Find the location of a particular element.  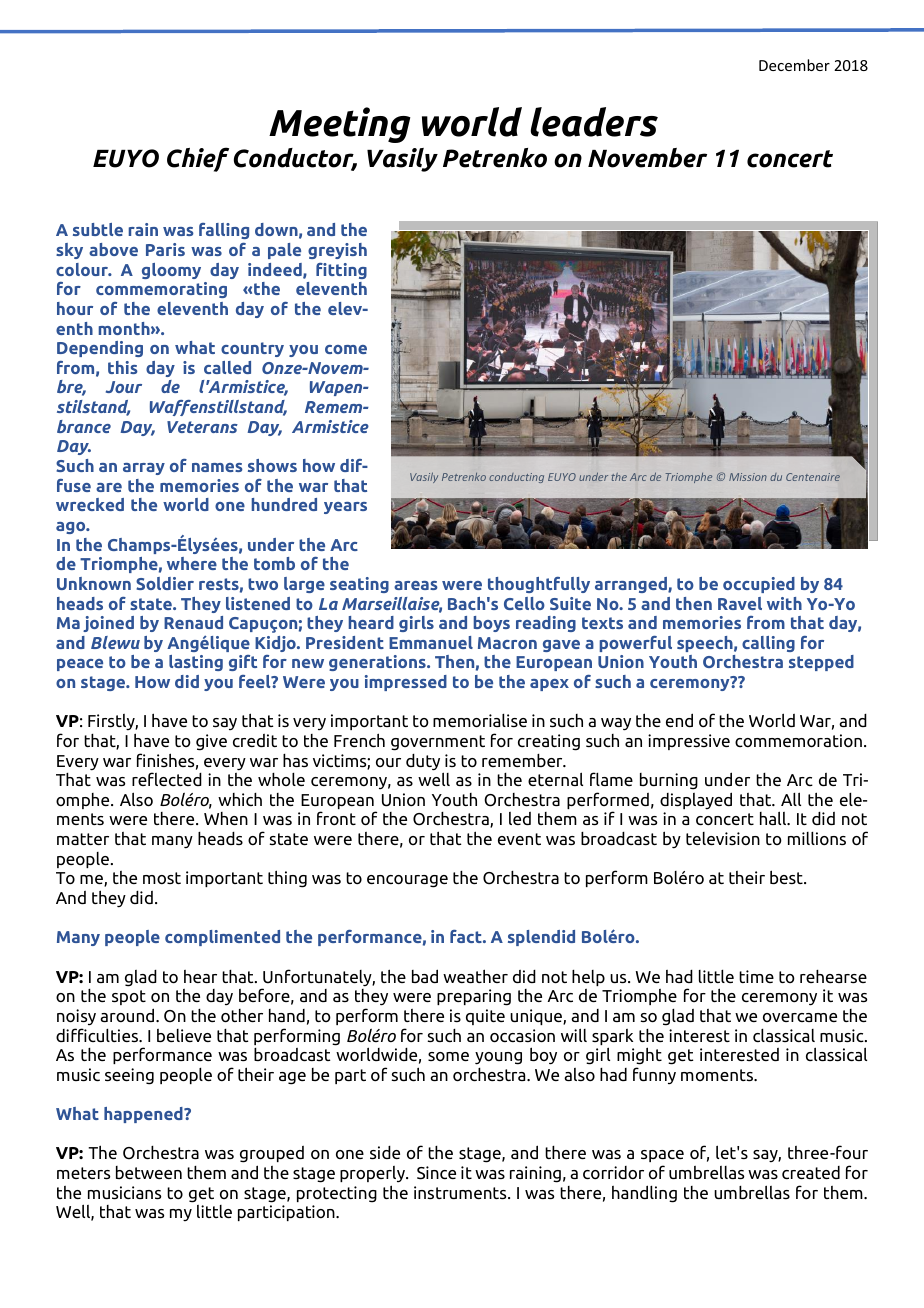

Emmanuel is located at coordinates (431, 642).
